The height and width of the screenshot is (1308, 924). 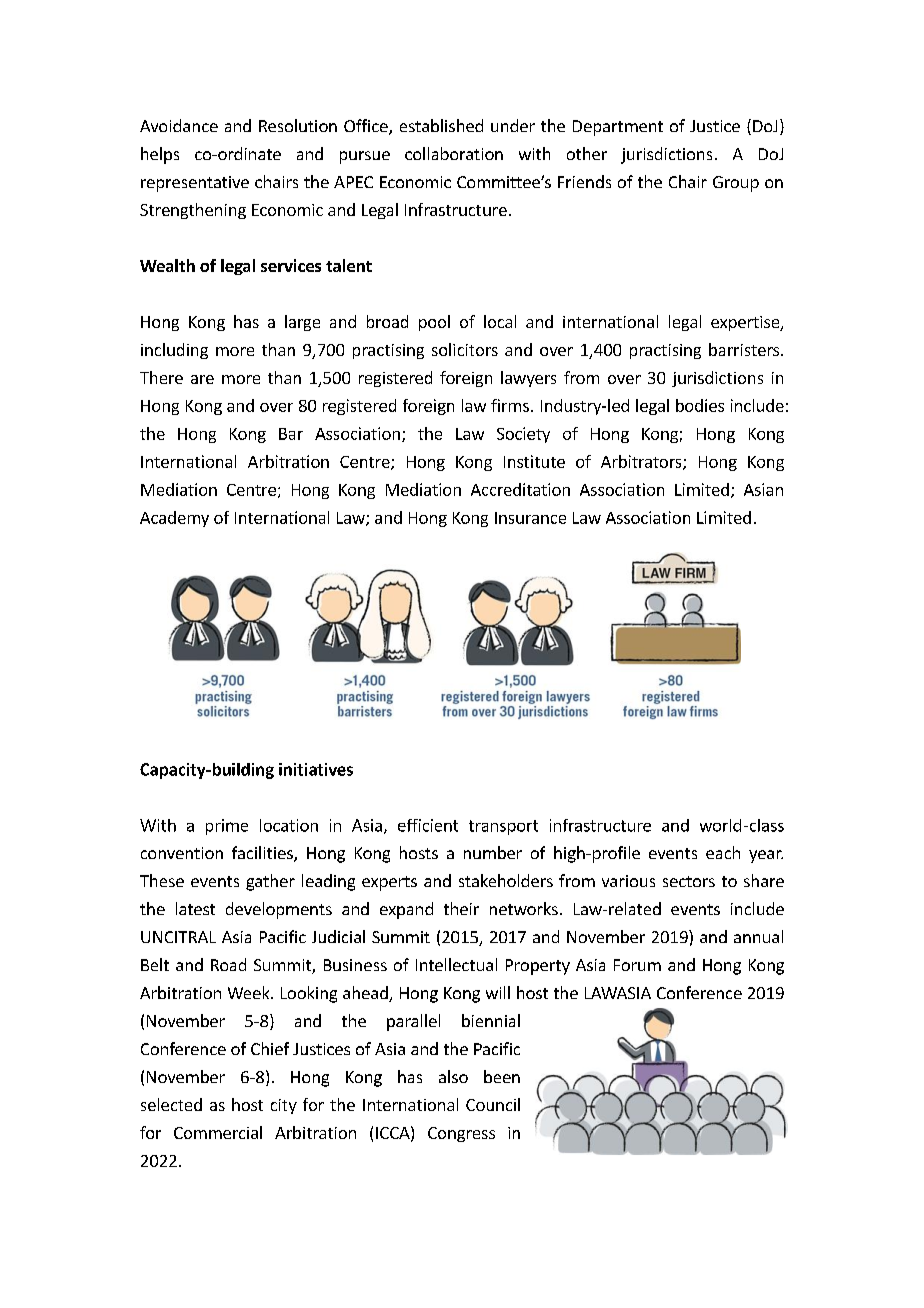 I want to click on Group, so click(x=736, y=184).
